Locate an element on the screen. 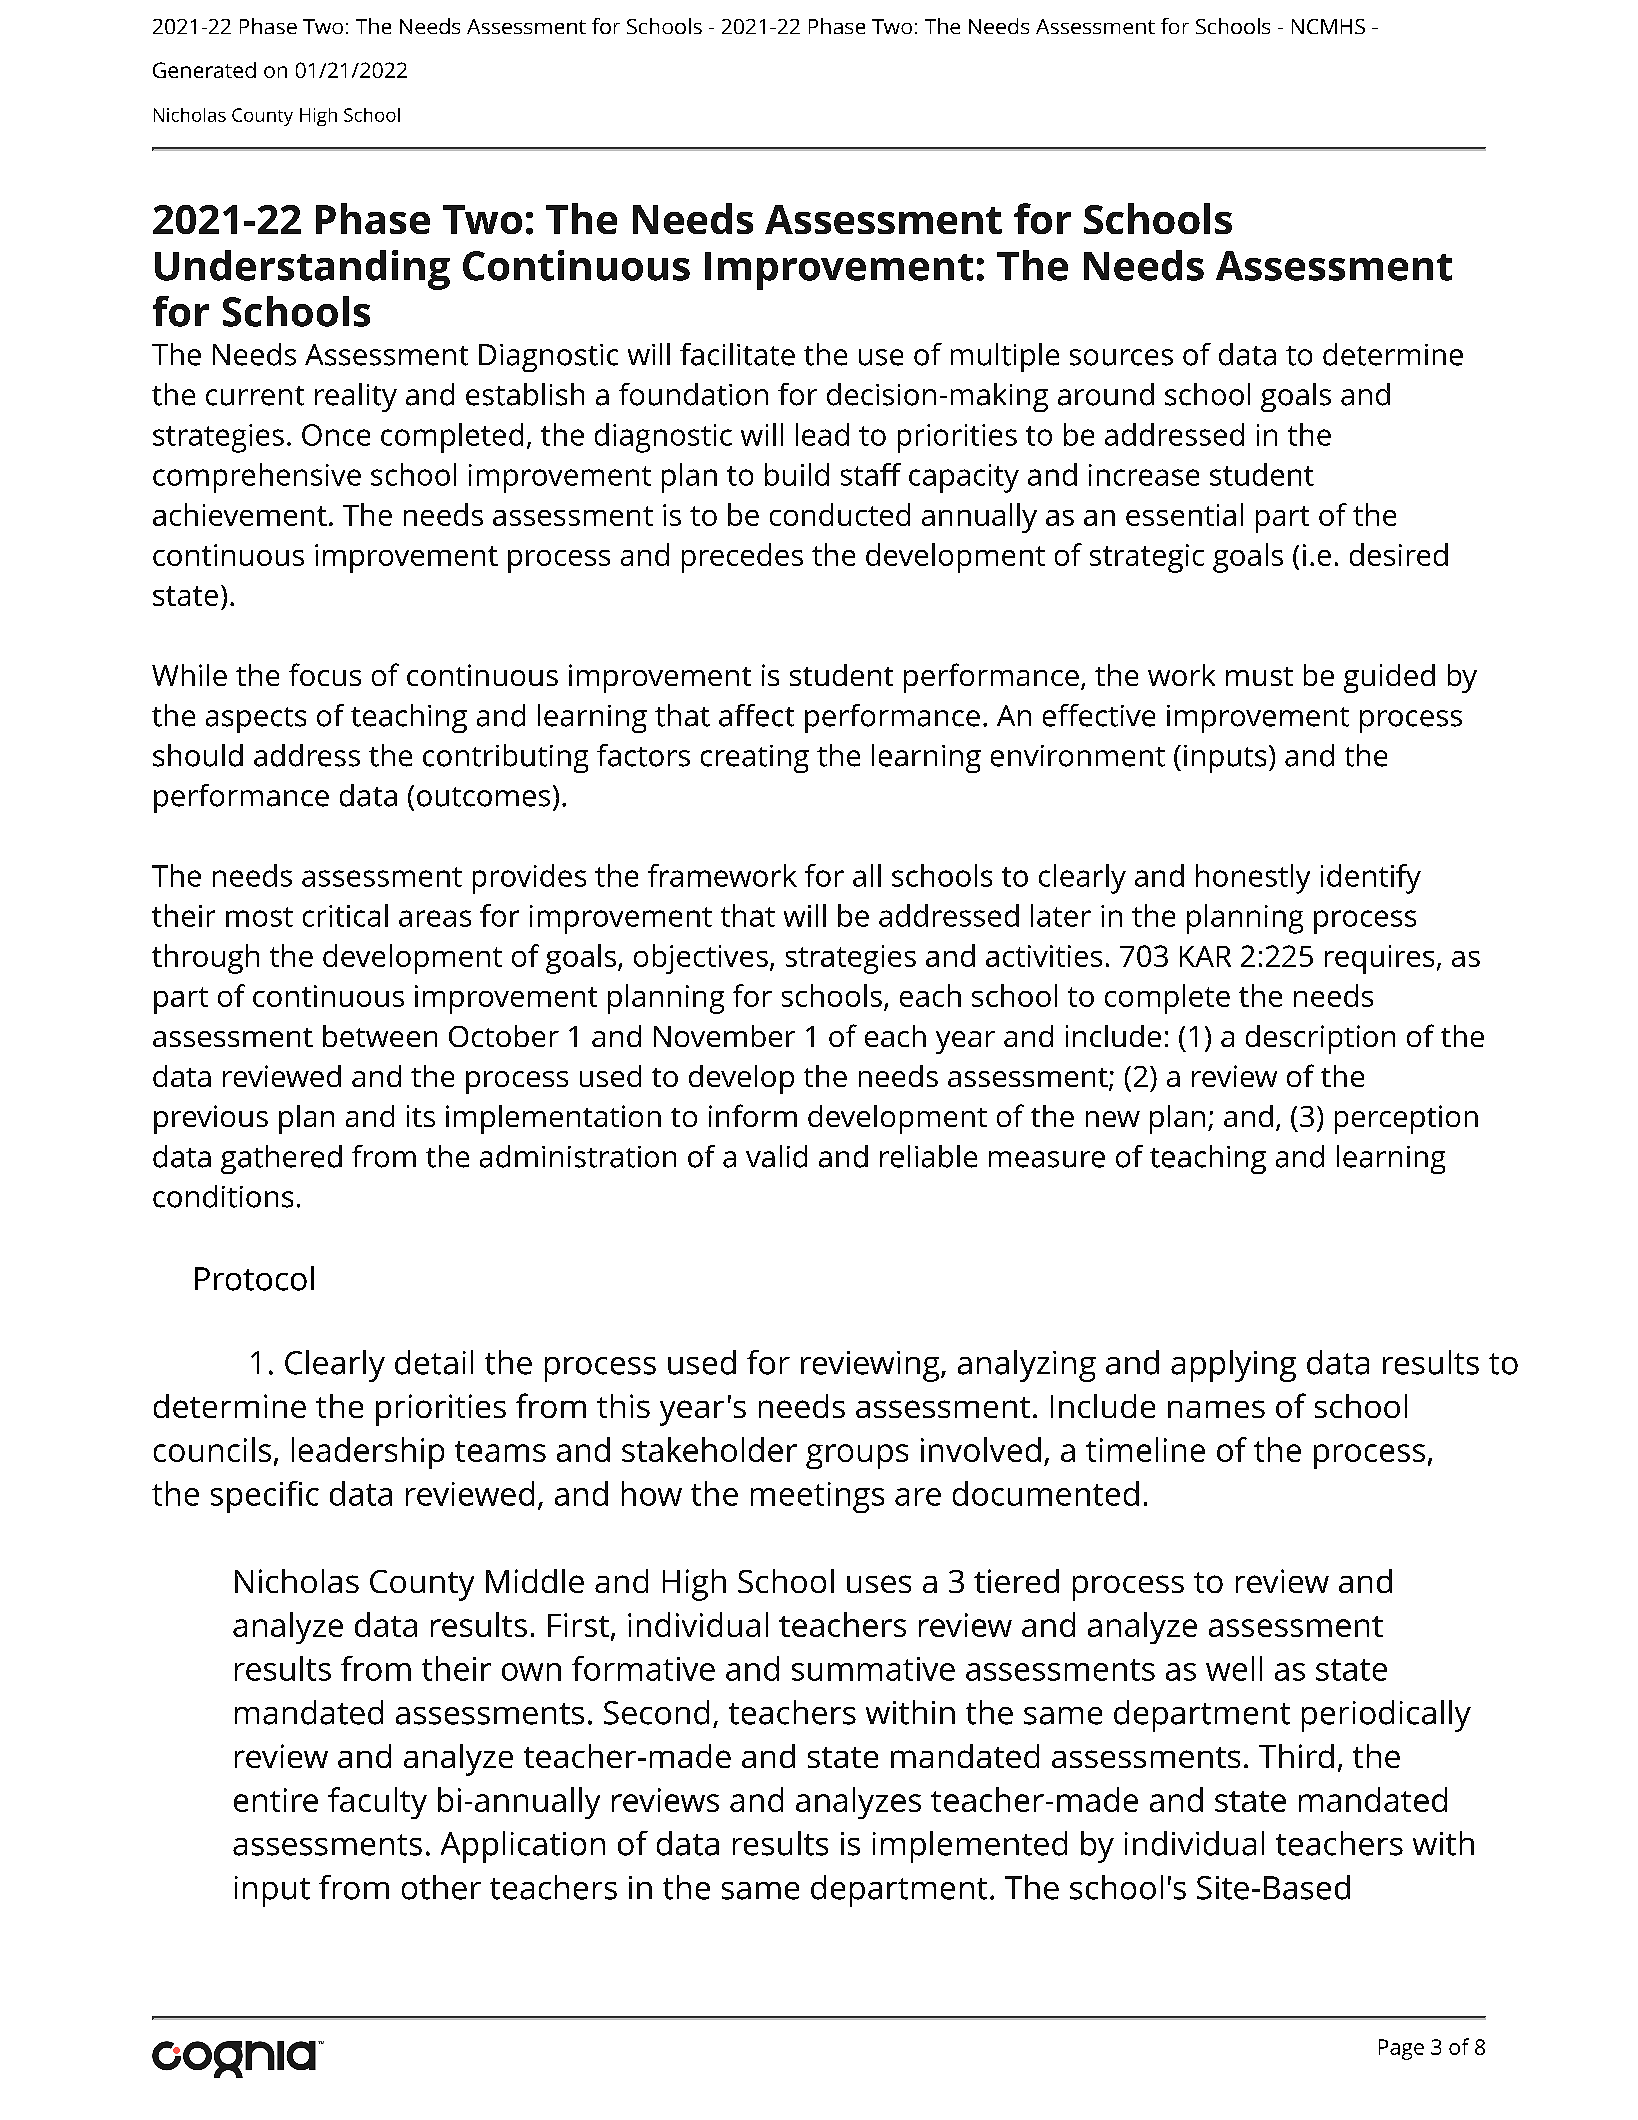 Image resolution: width=1638 pixels, height=2120 pixels. facilitate is located at coordinates (737, 354).
